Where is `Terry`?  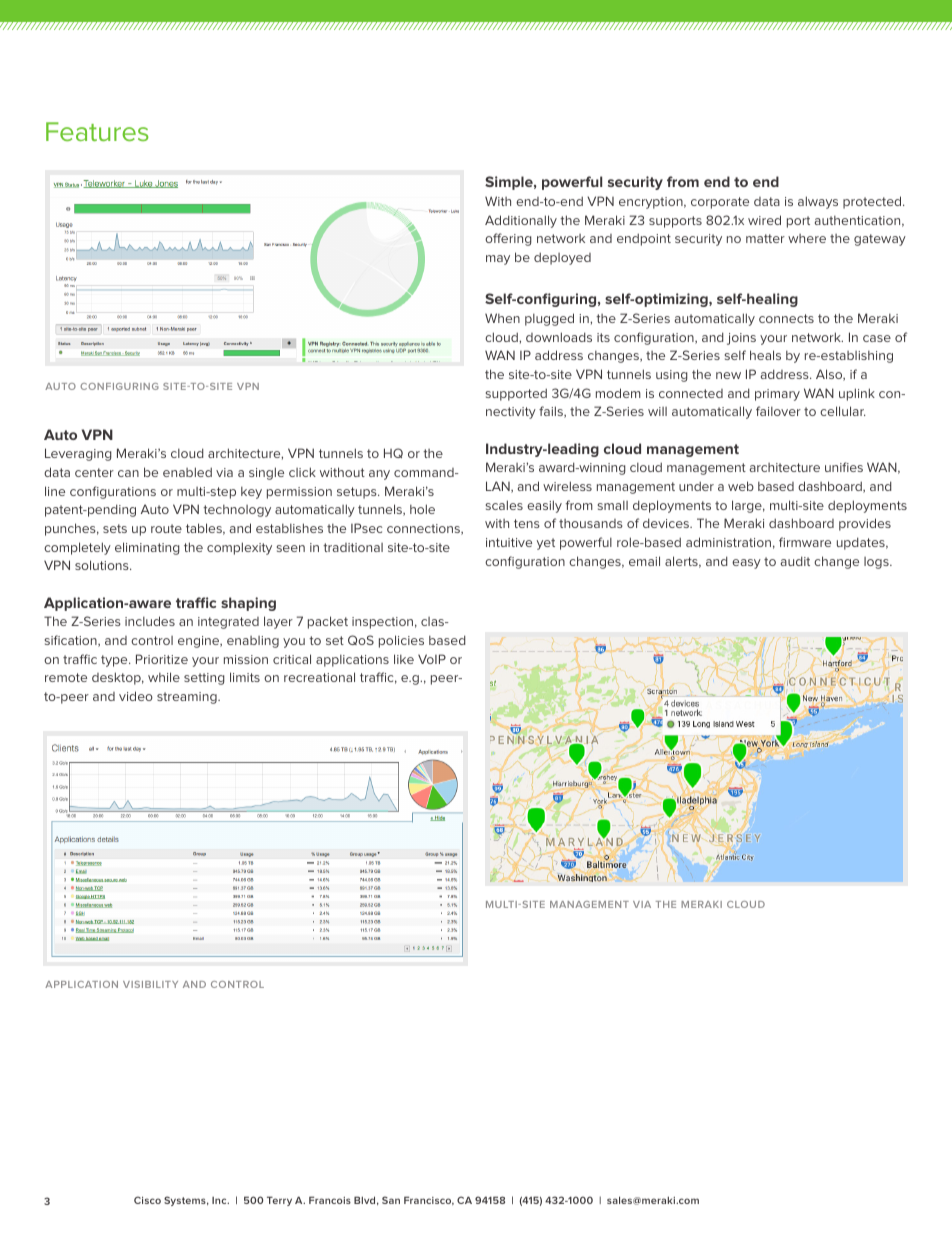 Terry is located at coordinates (279, 1201).
